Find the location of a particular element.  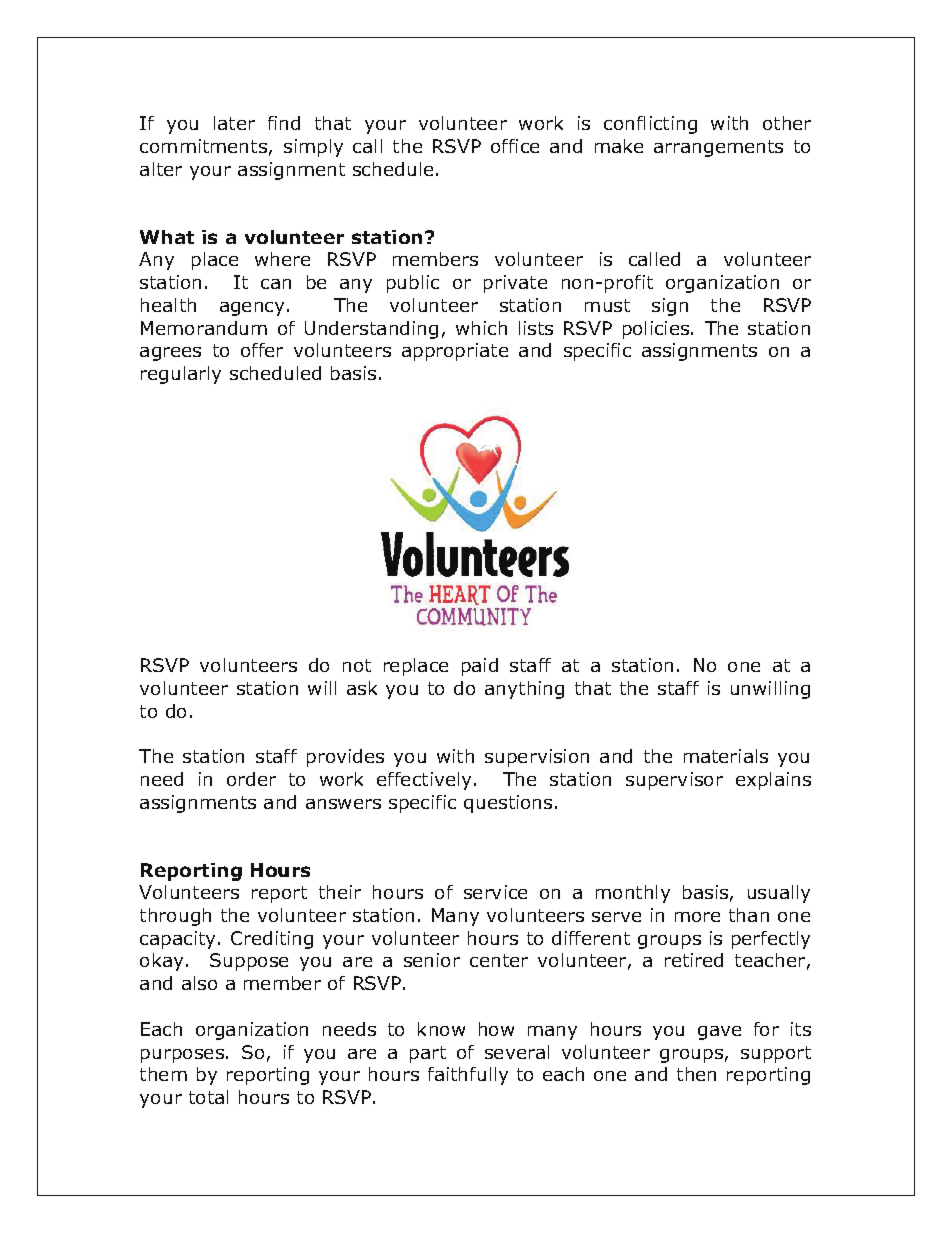

questions is located at coordinates (508, 804).
